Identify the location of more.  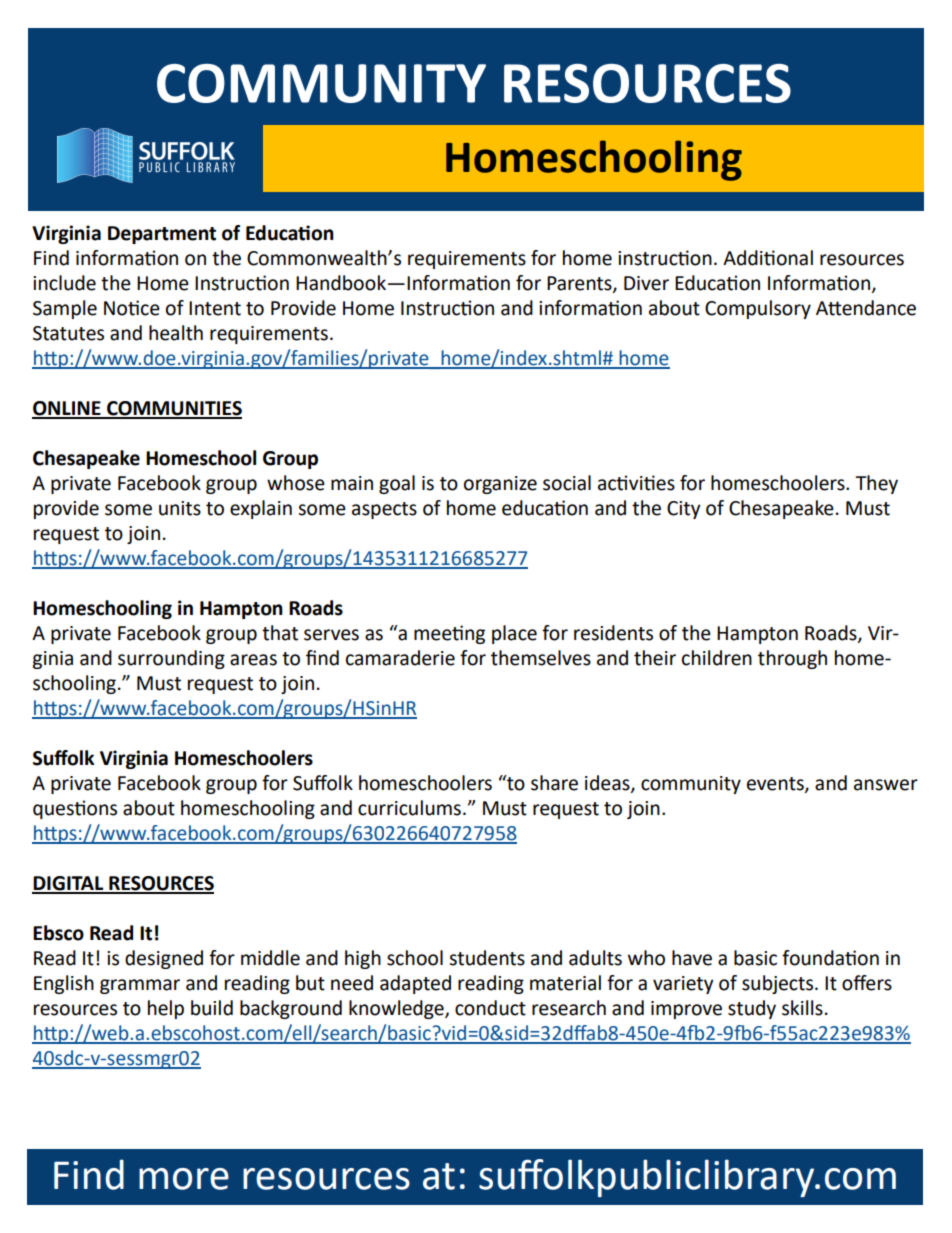
(184, 1179).
